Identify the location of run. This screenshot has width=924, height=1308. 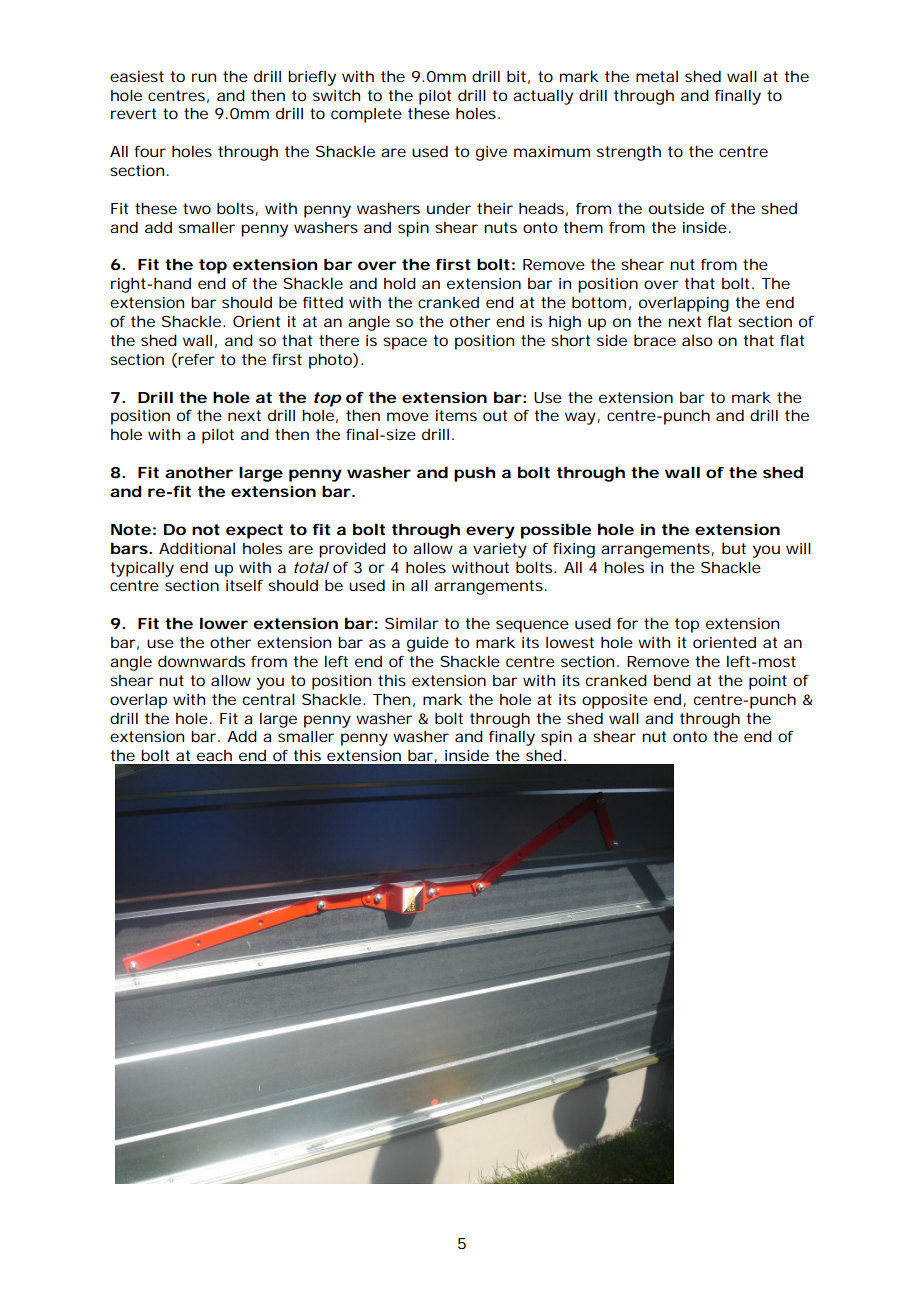
(204, 77).
